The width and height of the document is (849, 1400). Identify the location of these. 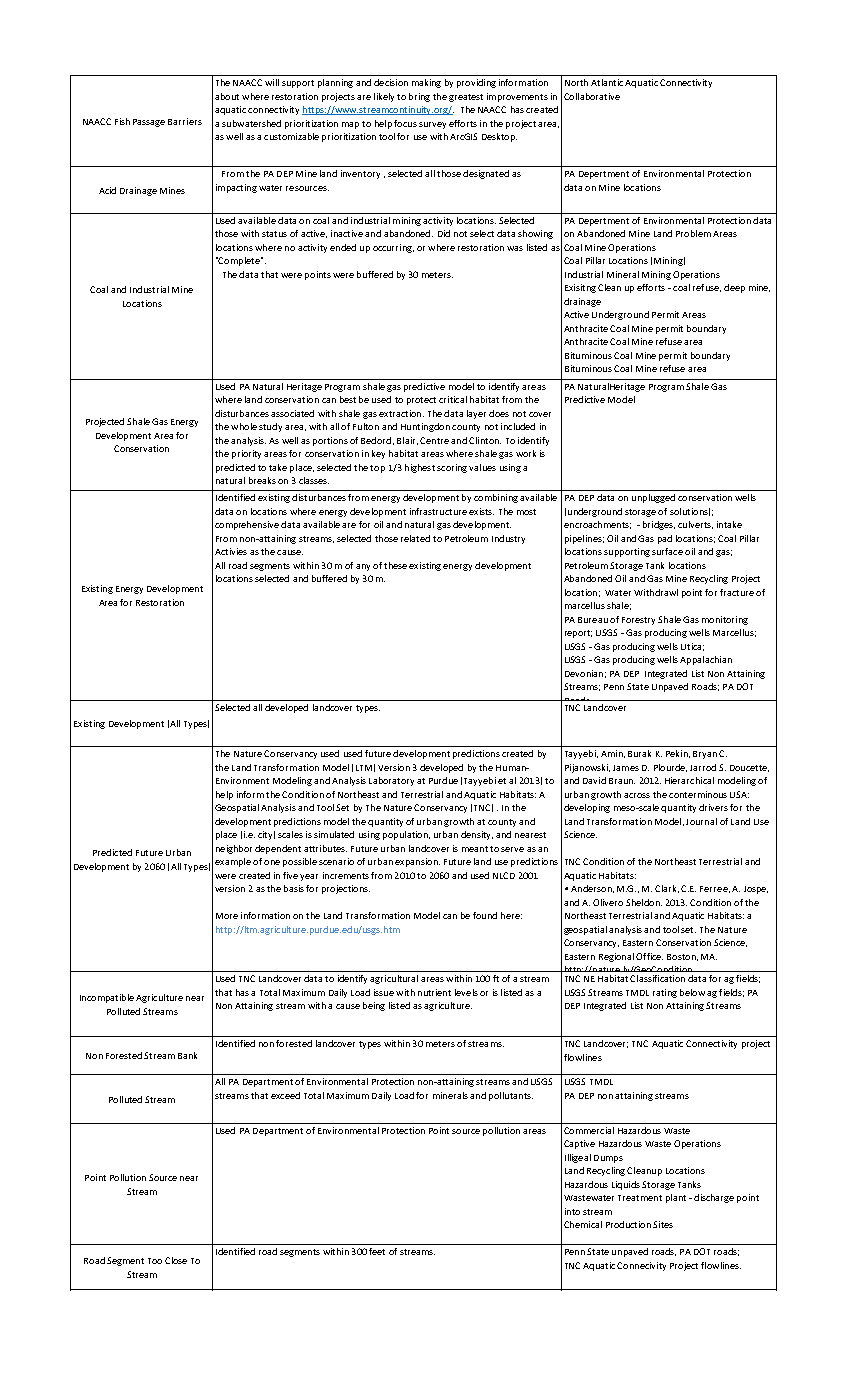
(395, 565).
